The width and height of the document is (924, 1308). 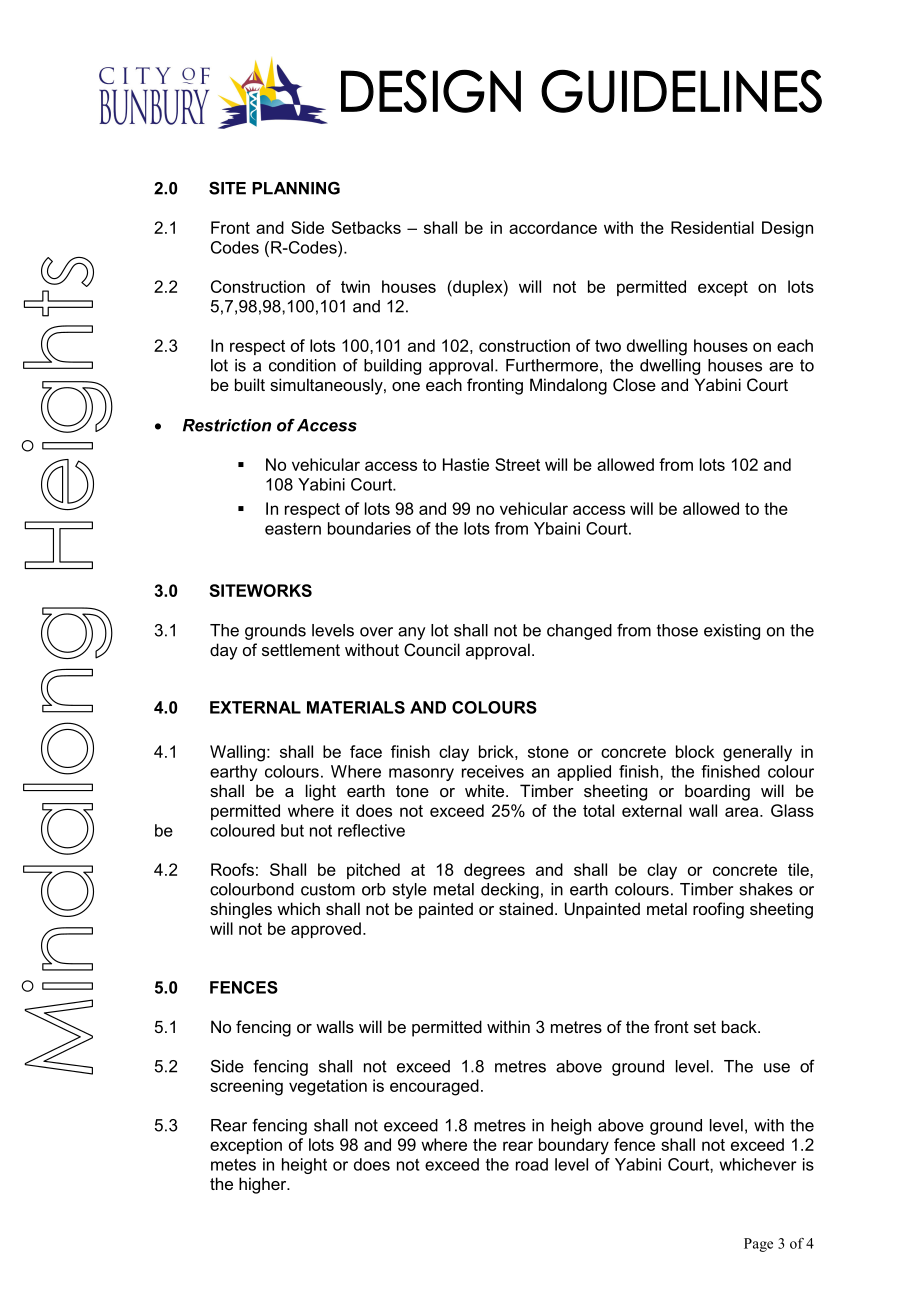 What do you see at coordinates (493, 771) in the document?
I see `receives` at bounding box center [493, 771].
